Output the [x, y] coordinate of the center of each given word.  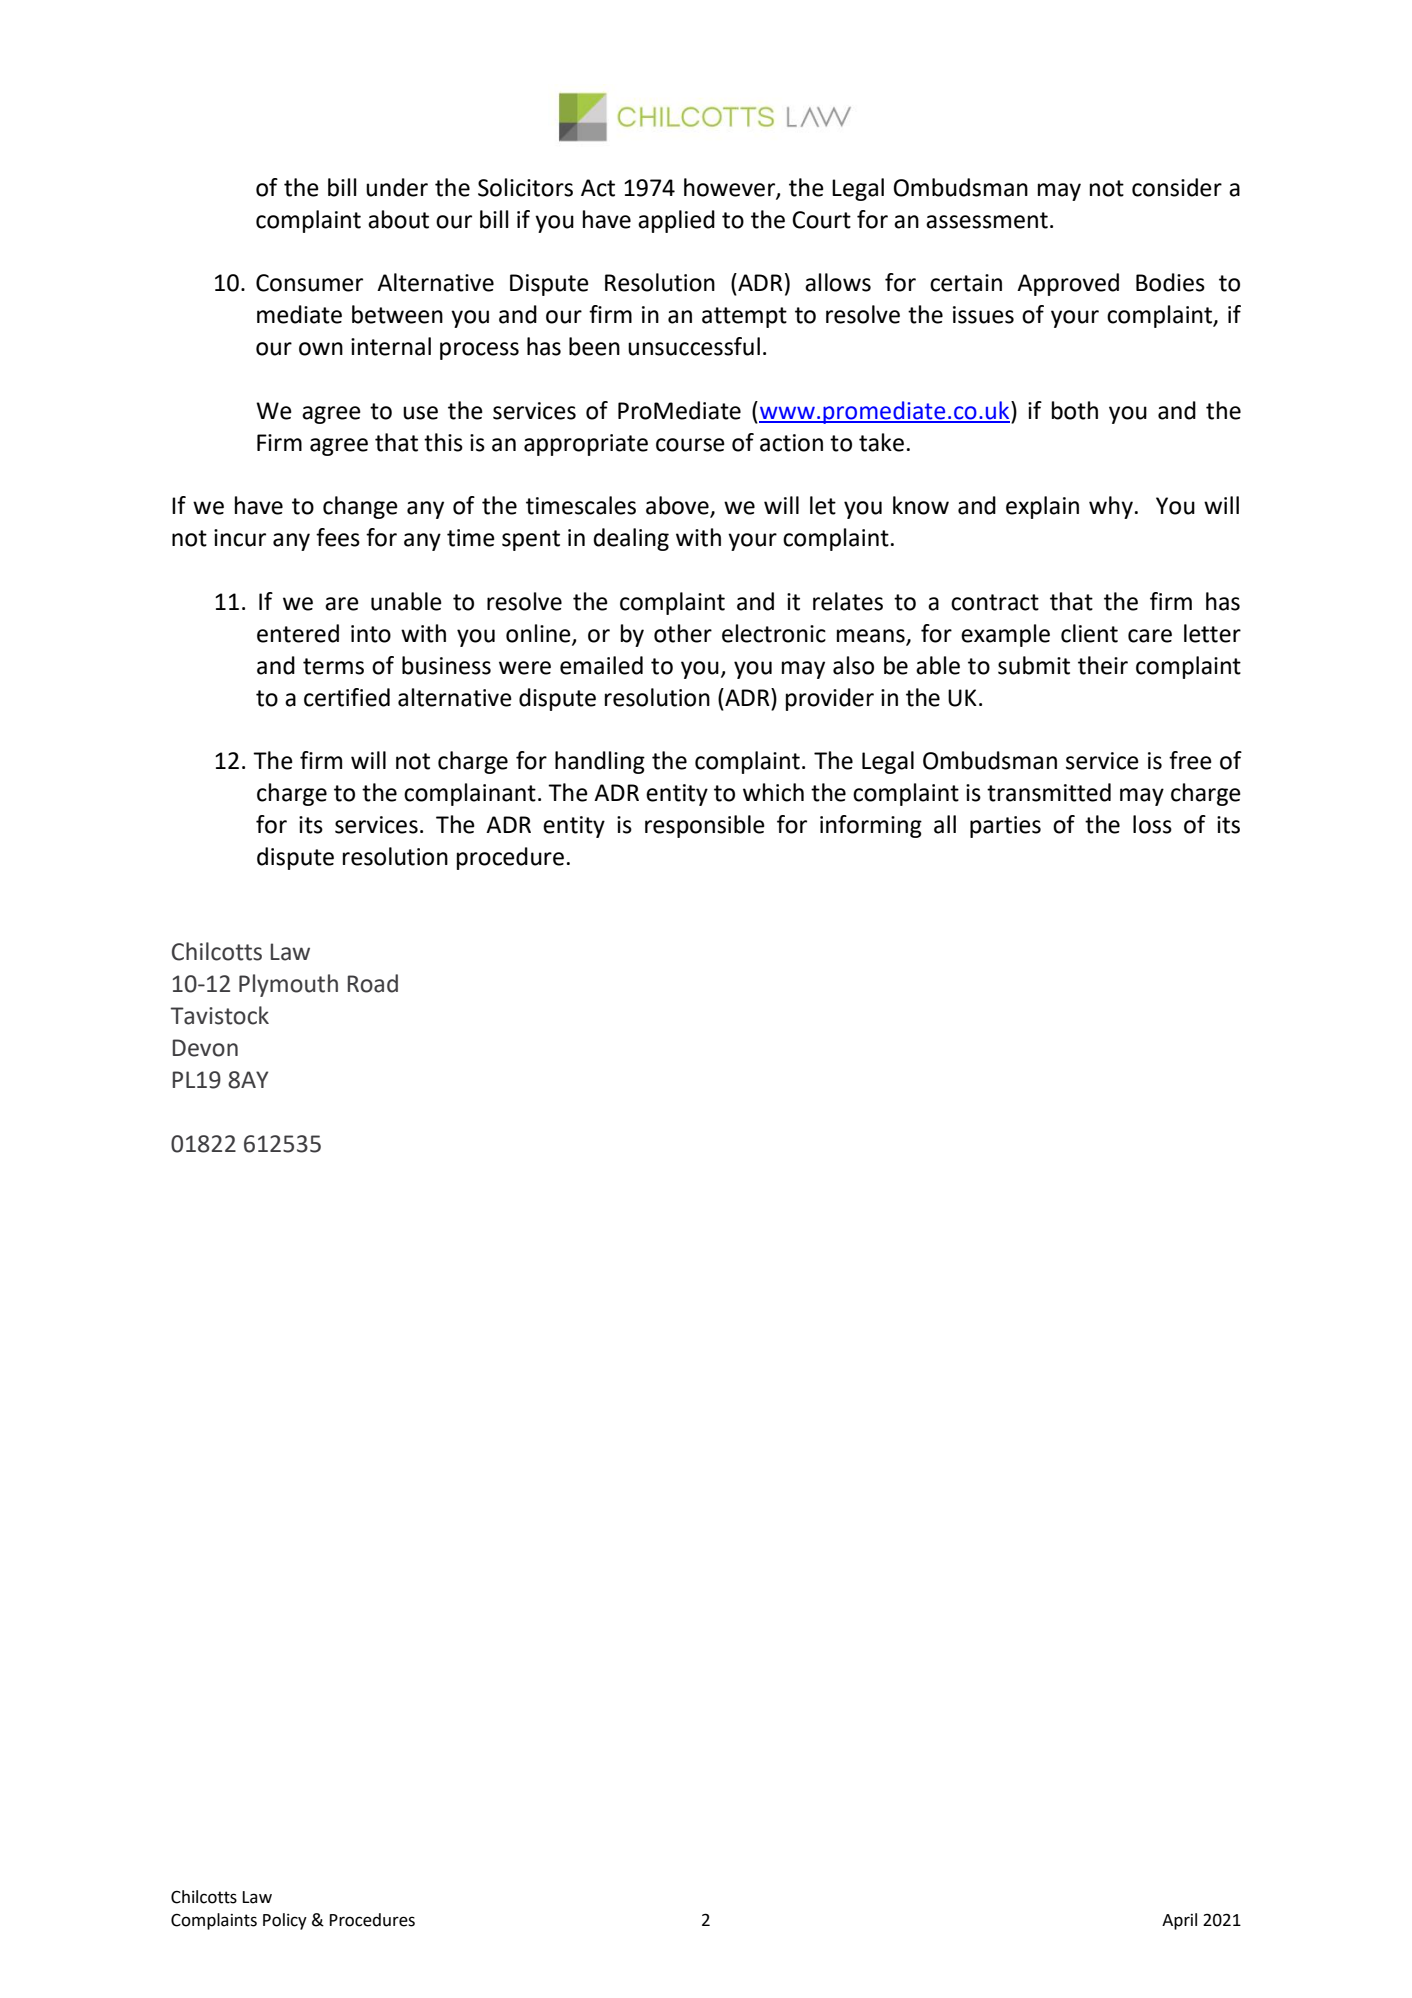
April [1179, 1921]
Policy [285, 1921]
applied [676, 221]
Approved [1068, 284]
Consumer [309, 283]
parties [1005, 827]
